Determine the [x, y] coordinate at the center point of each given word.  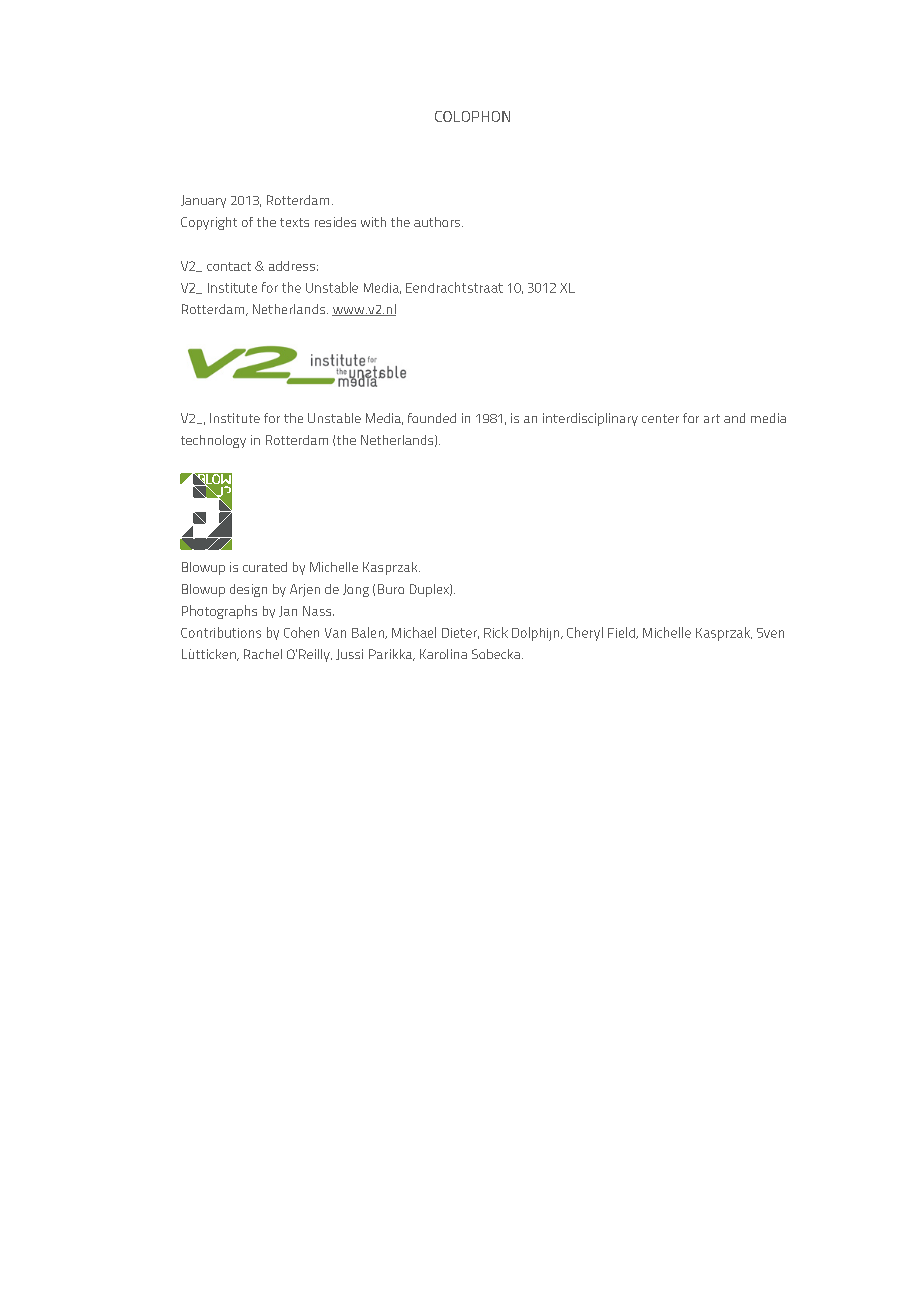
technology [213, 441]
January [203, 201]
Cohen [301, 632]
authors [438, 222]
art [712, 418]
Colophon [472, 116]
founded [432, 418]
